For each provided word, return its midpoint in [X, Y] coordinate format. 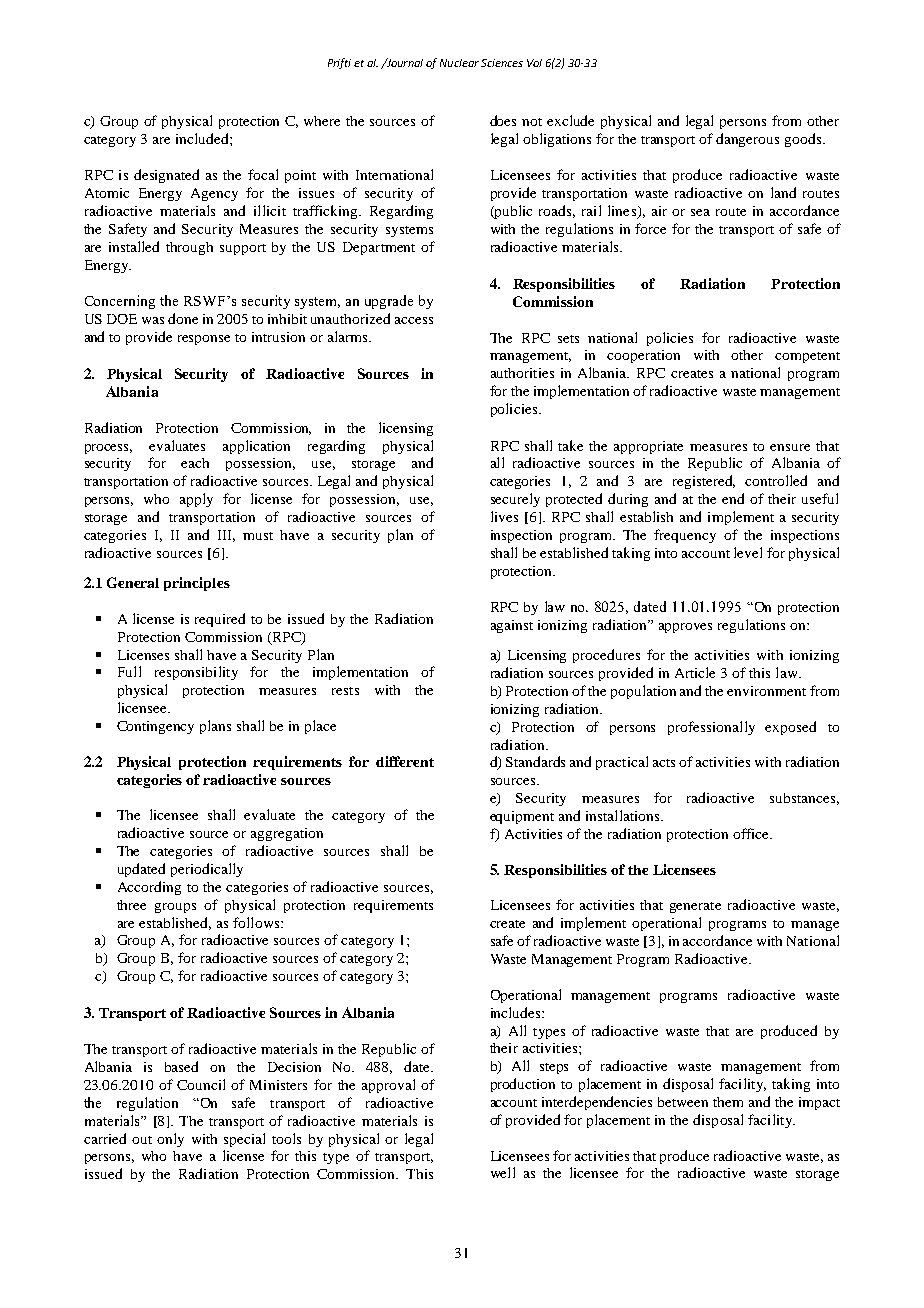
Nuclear [459, 63]
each [195, 463]
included [203, 138]
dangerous [747, 140]
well [503, 1172]
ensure [790, 447]
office [752, 833]
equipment [522, 817]
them [728, 1102]
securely [515, 500]
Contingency [155, 727]
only [170, 1140]
